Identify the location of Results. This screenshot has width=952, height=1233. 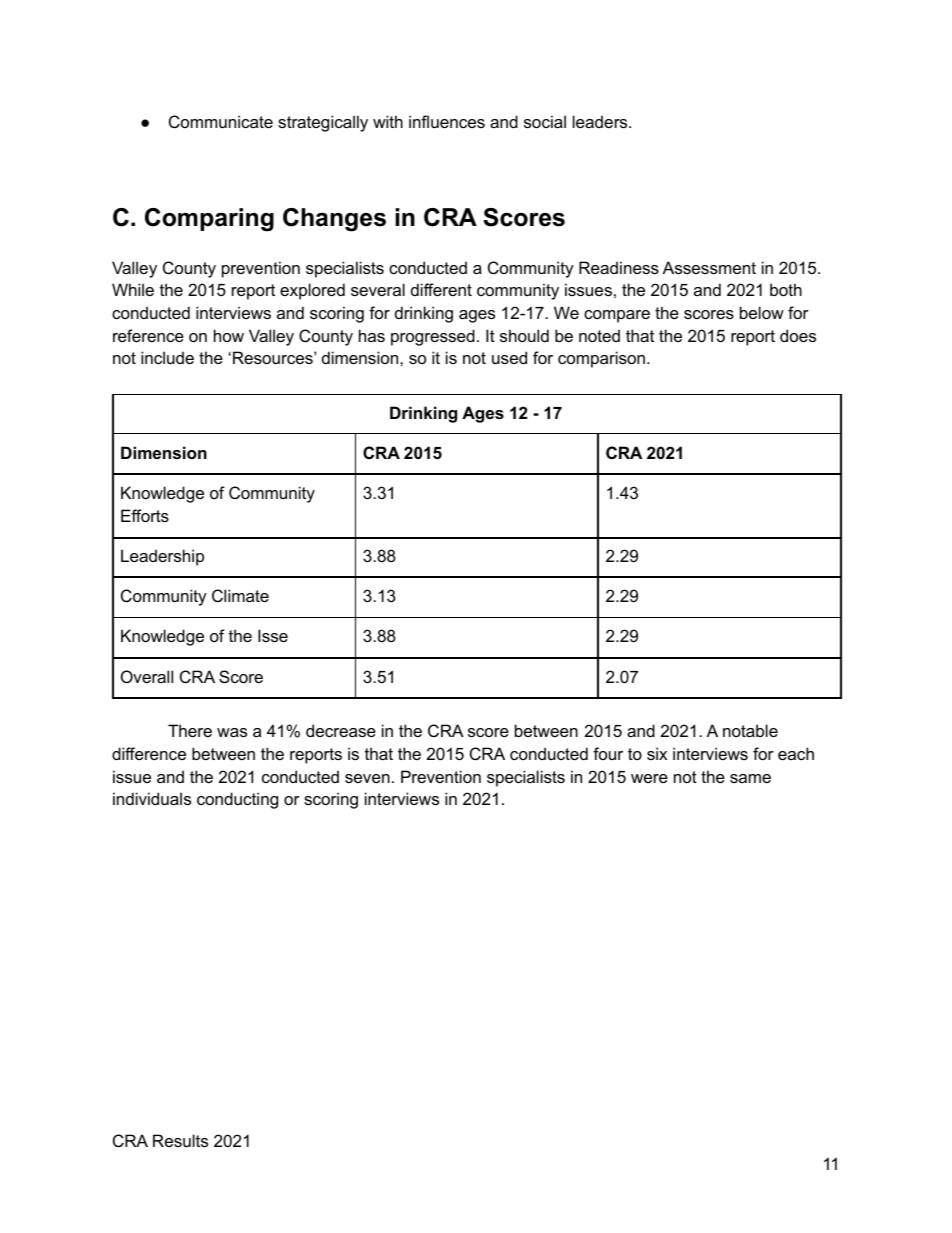
(180, 1140).
